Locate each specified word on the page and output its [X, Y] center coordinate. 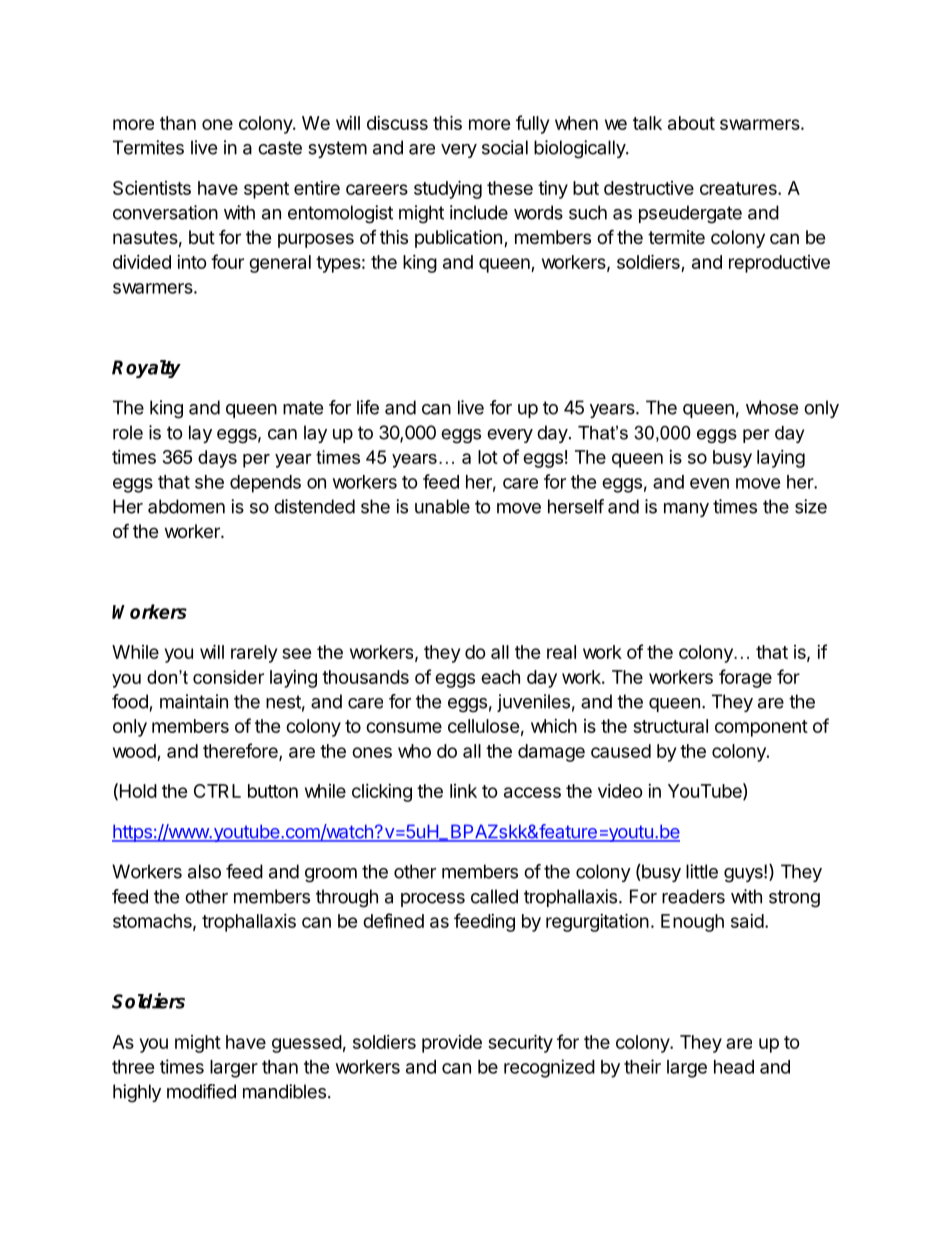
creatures [739, 188]
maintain [194, 701]
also [204, 871]
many [686, 510]
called [494, 896]
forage [745, 678]
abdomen [186, 506]
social [505, 147]
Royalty [146, 369]
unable [442, 506]
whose [772, 407]
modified [201, 1091]
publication [458, 239]
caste [280, 148]
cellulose [484, 726]
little [702, 871]
